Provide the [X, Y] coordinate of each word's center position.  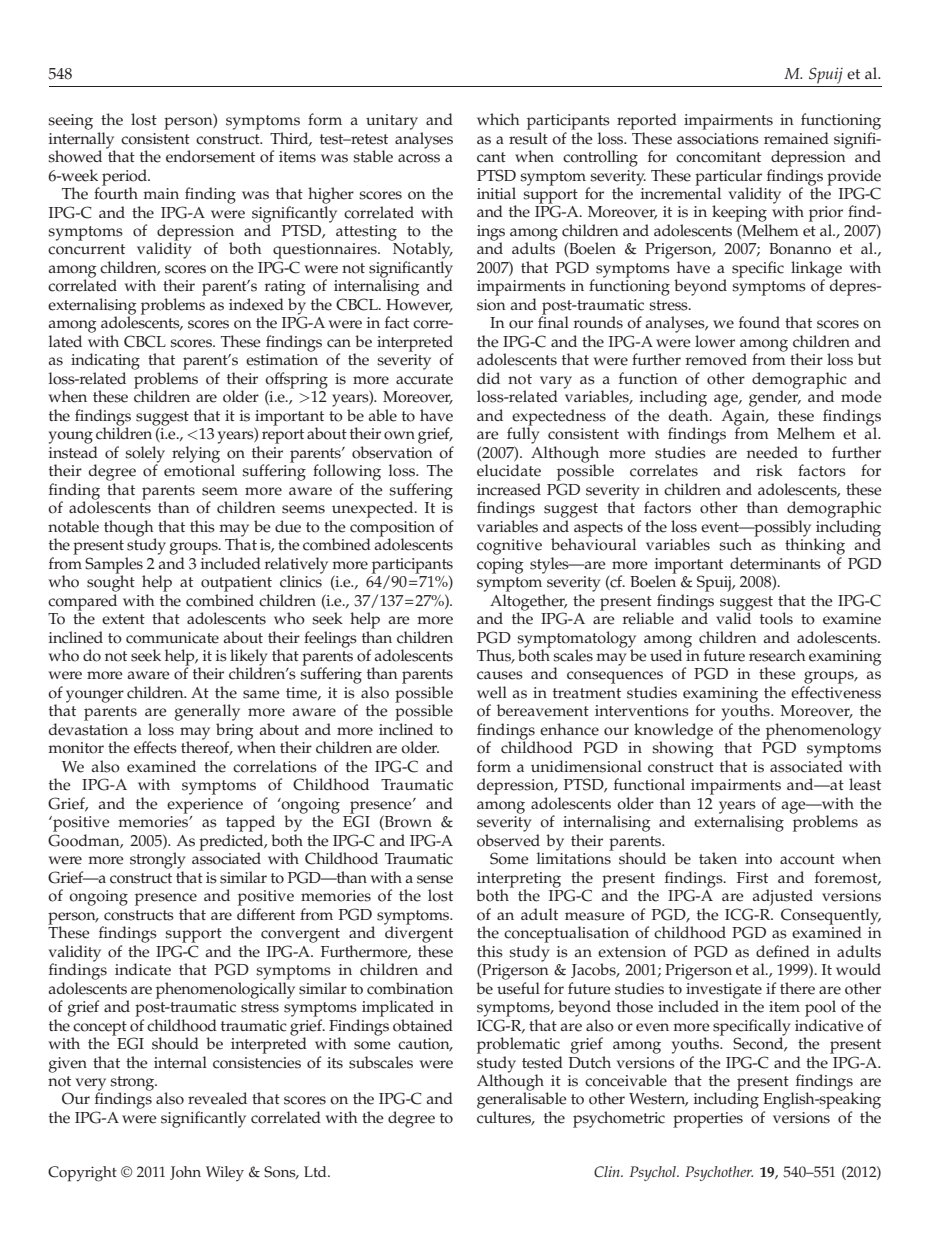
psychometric [619, 1119]
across [419, 158]
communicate [172, 638]
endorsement [210, 156]
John [185, 1173]
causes [500, 675]
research [777, 655]
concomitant [718, 157]
